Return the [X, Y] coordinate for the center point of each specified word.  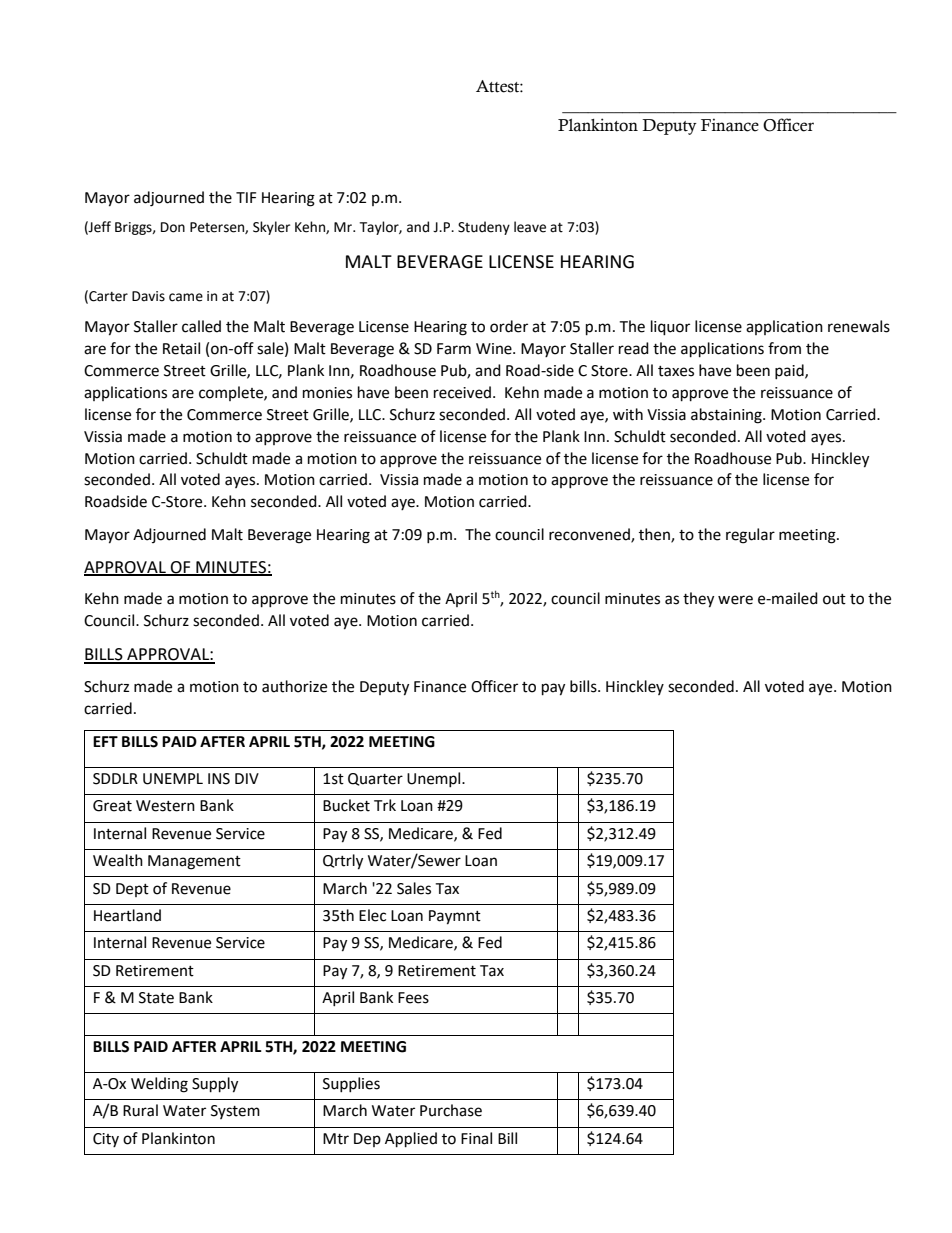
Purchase [451, 1110]
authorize [294, 686]
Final [476, 1138]
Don [173, 227]
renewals [859, 326]
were [735, 600]
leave [530, 227]
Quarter [375, 779]
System [235, 1112]
